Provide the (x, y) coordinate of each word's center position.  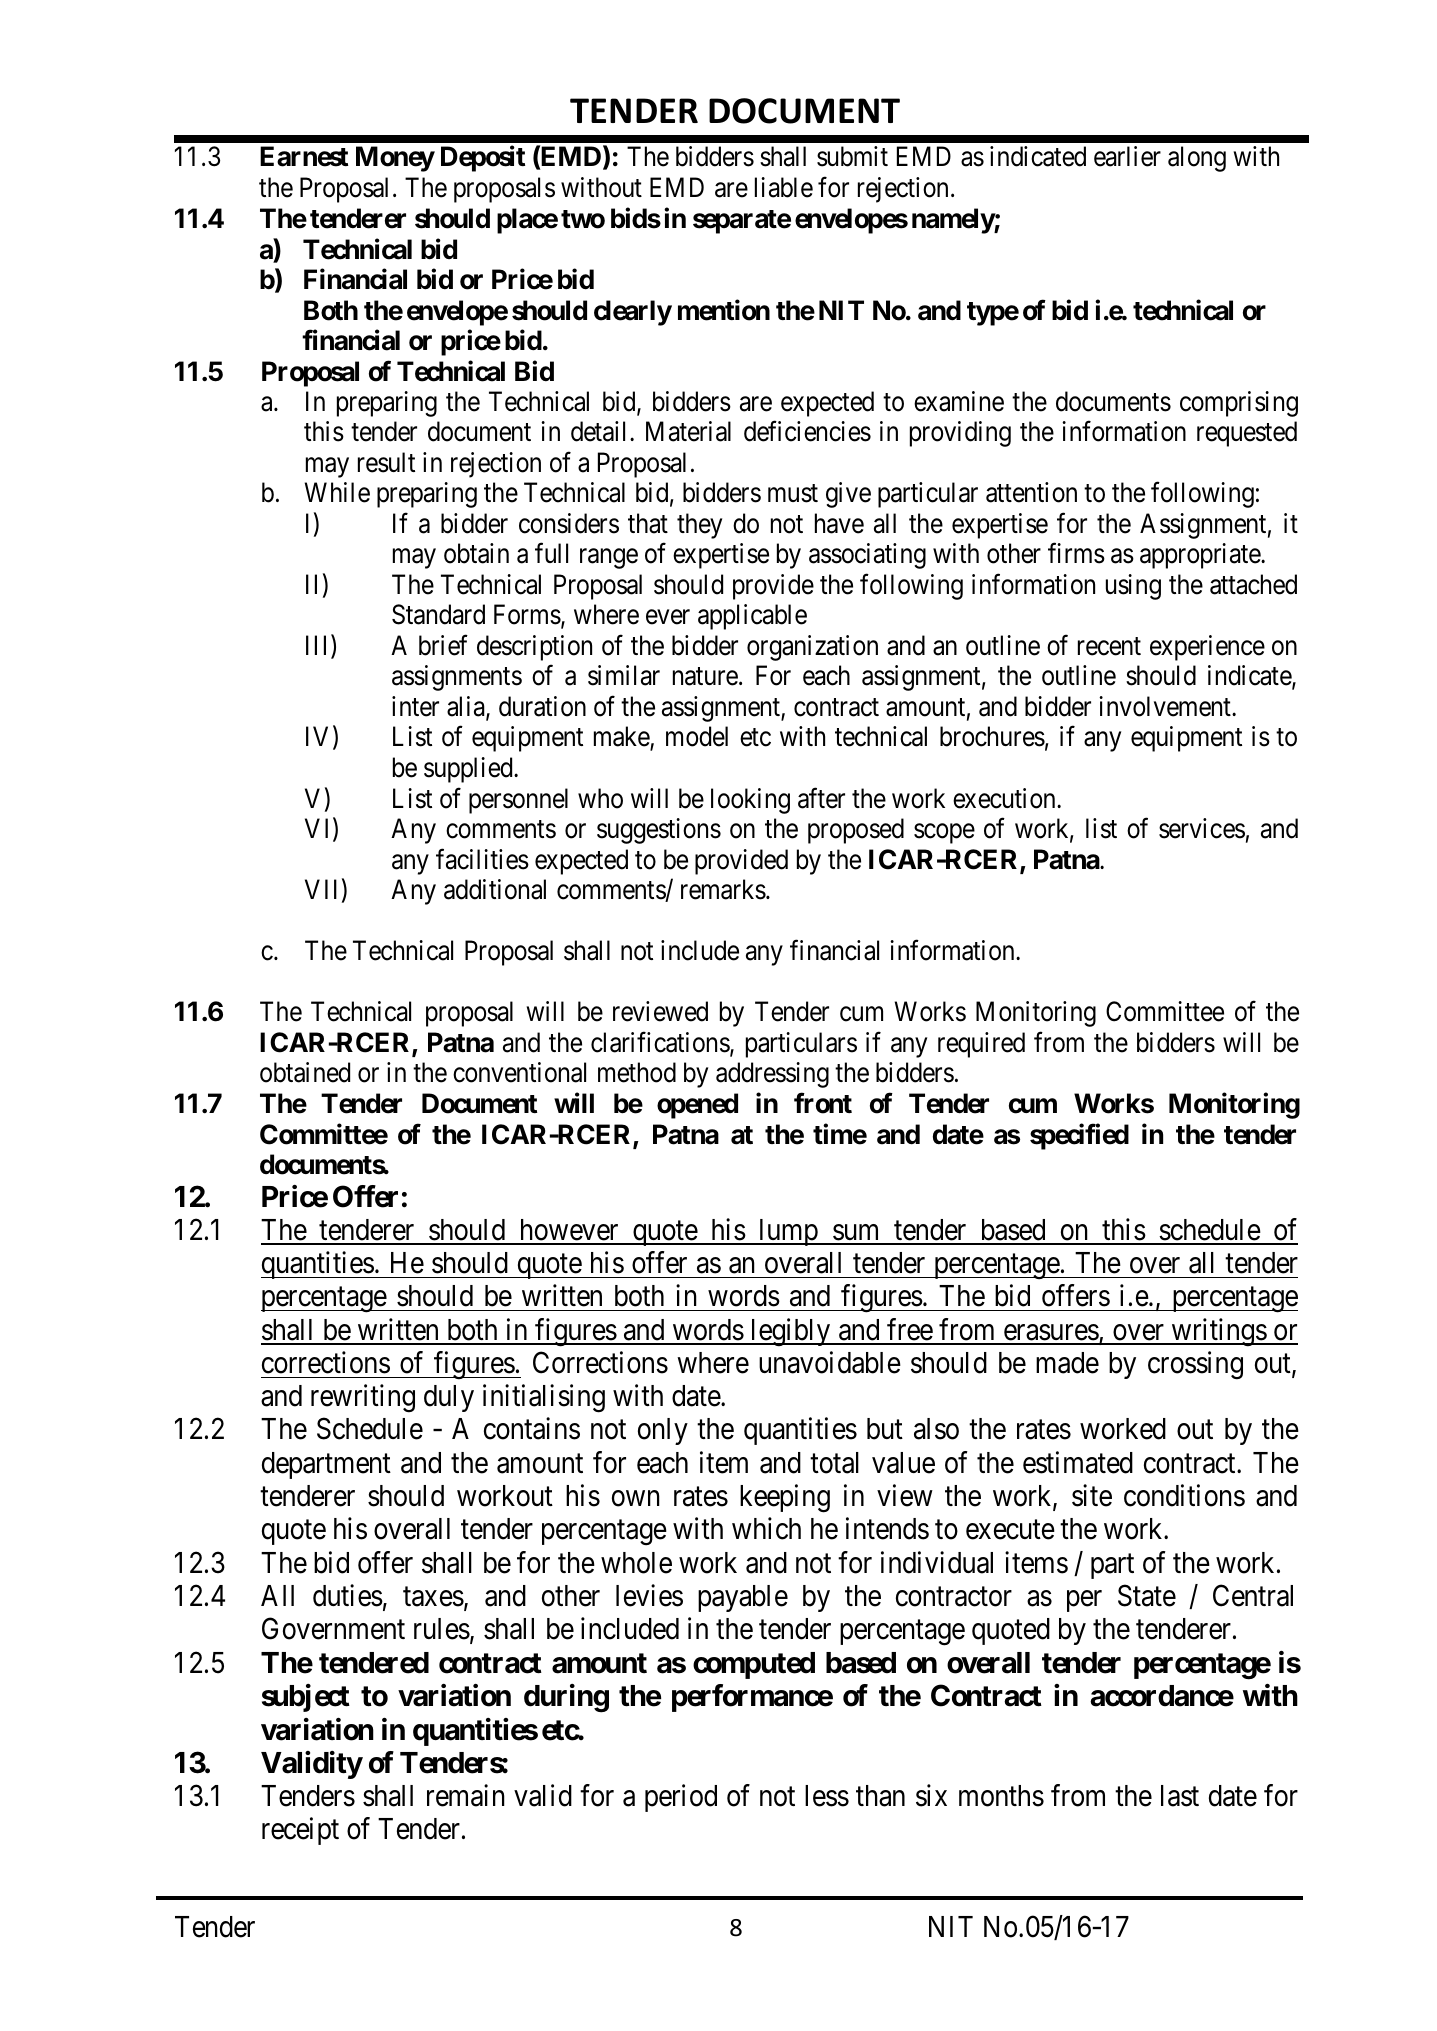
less (827, 1796)
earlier (1127, 156)
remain (466, 1795)
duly (449, 1398)
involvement (1166, 706)
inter (415, 706)
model (697, 736)
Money (395, 159)
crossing (1195, 1365)
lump (788, 1232)
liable (784, 187)
